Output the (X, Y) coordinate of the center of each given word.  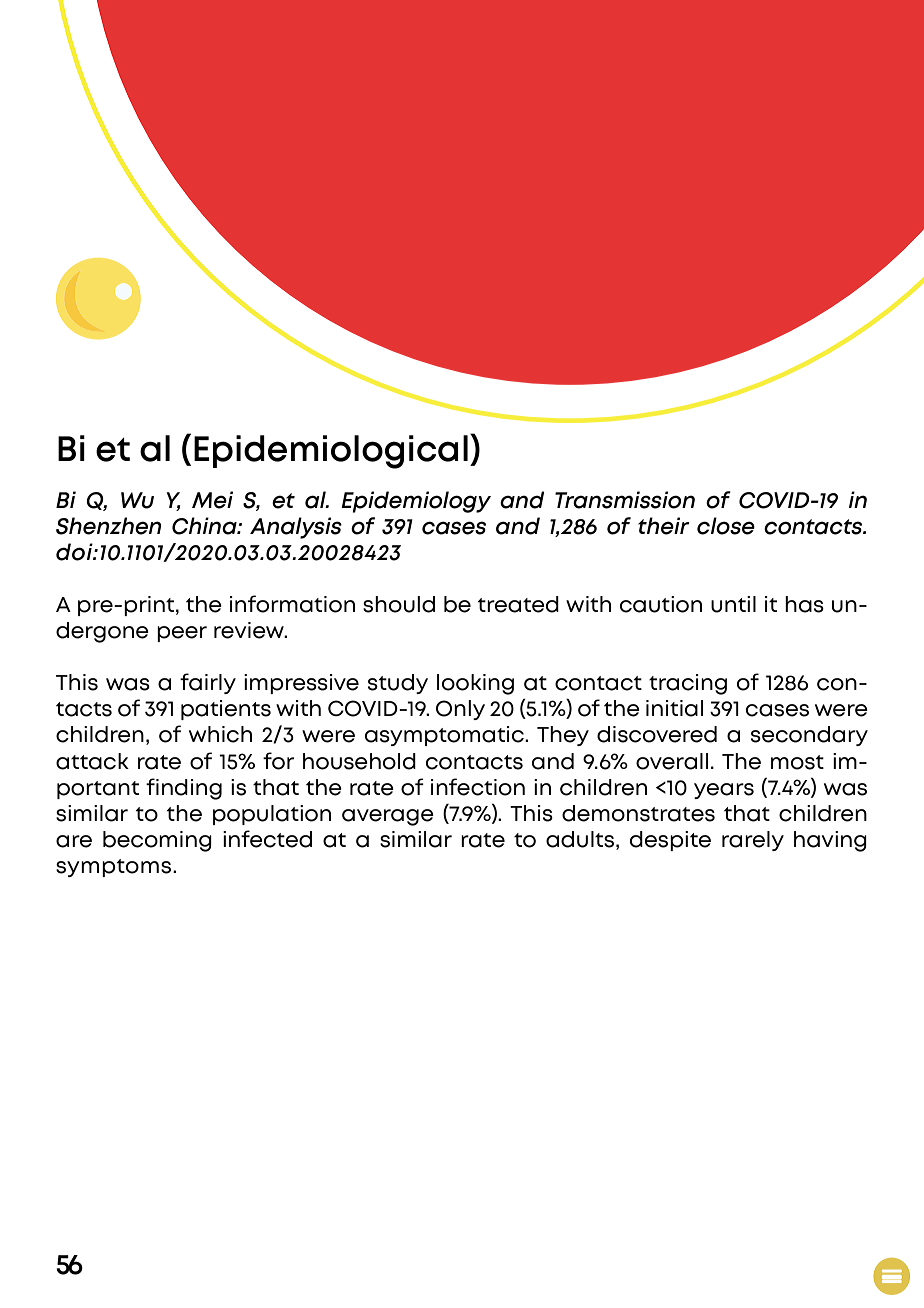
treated (518, 604)
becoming (157, 841)
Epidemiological (331, 452)
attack (92, 761)
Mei (212, 500)
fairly (208, 683)
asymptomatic (445, 736)
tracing (688, 684)
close (726, 526)
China (205, 526)
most (797, 762)
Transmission (625, 500)
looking (475, 684)
